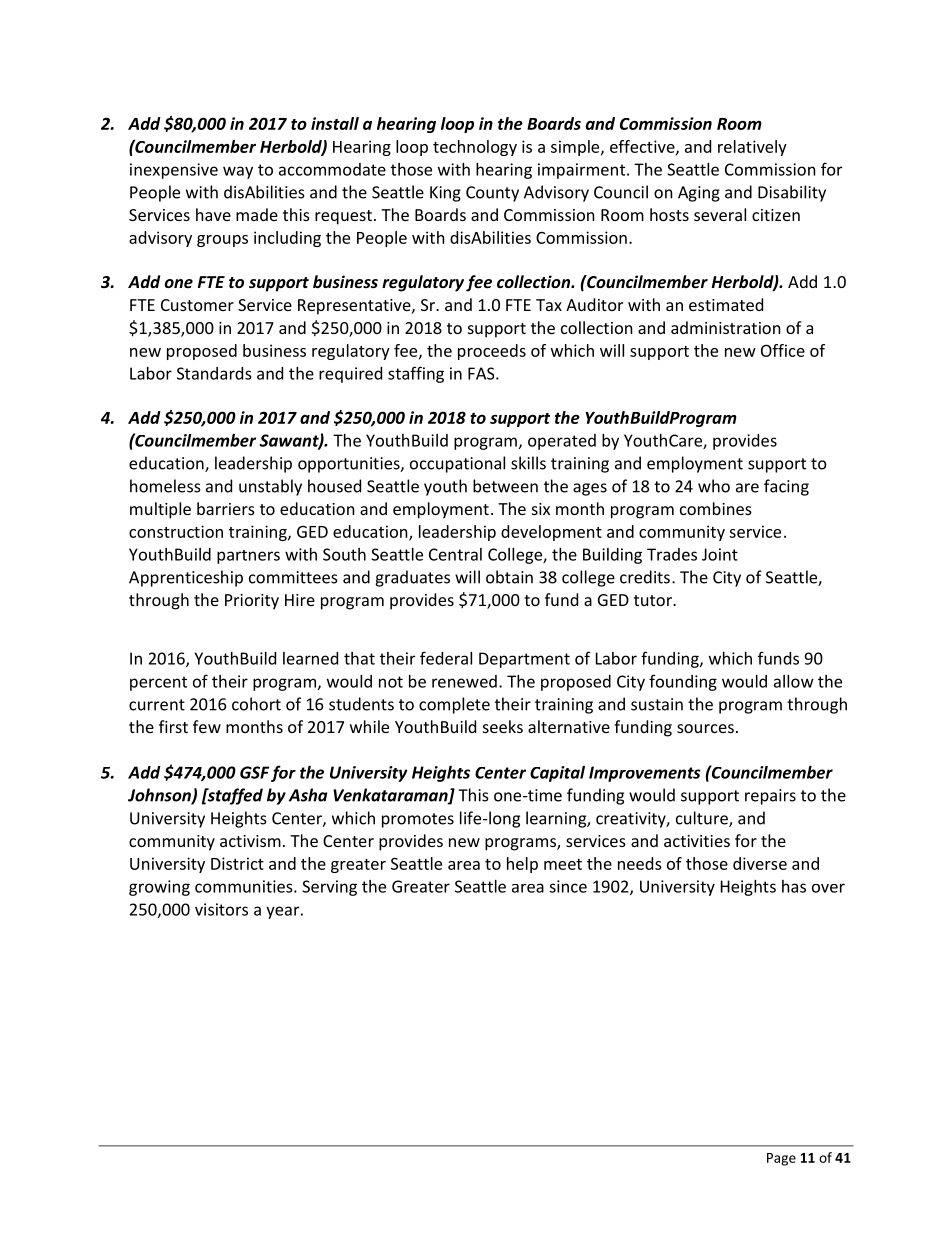  I want to click on activism, so click(250, 841).
